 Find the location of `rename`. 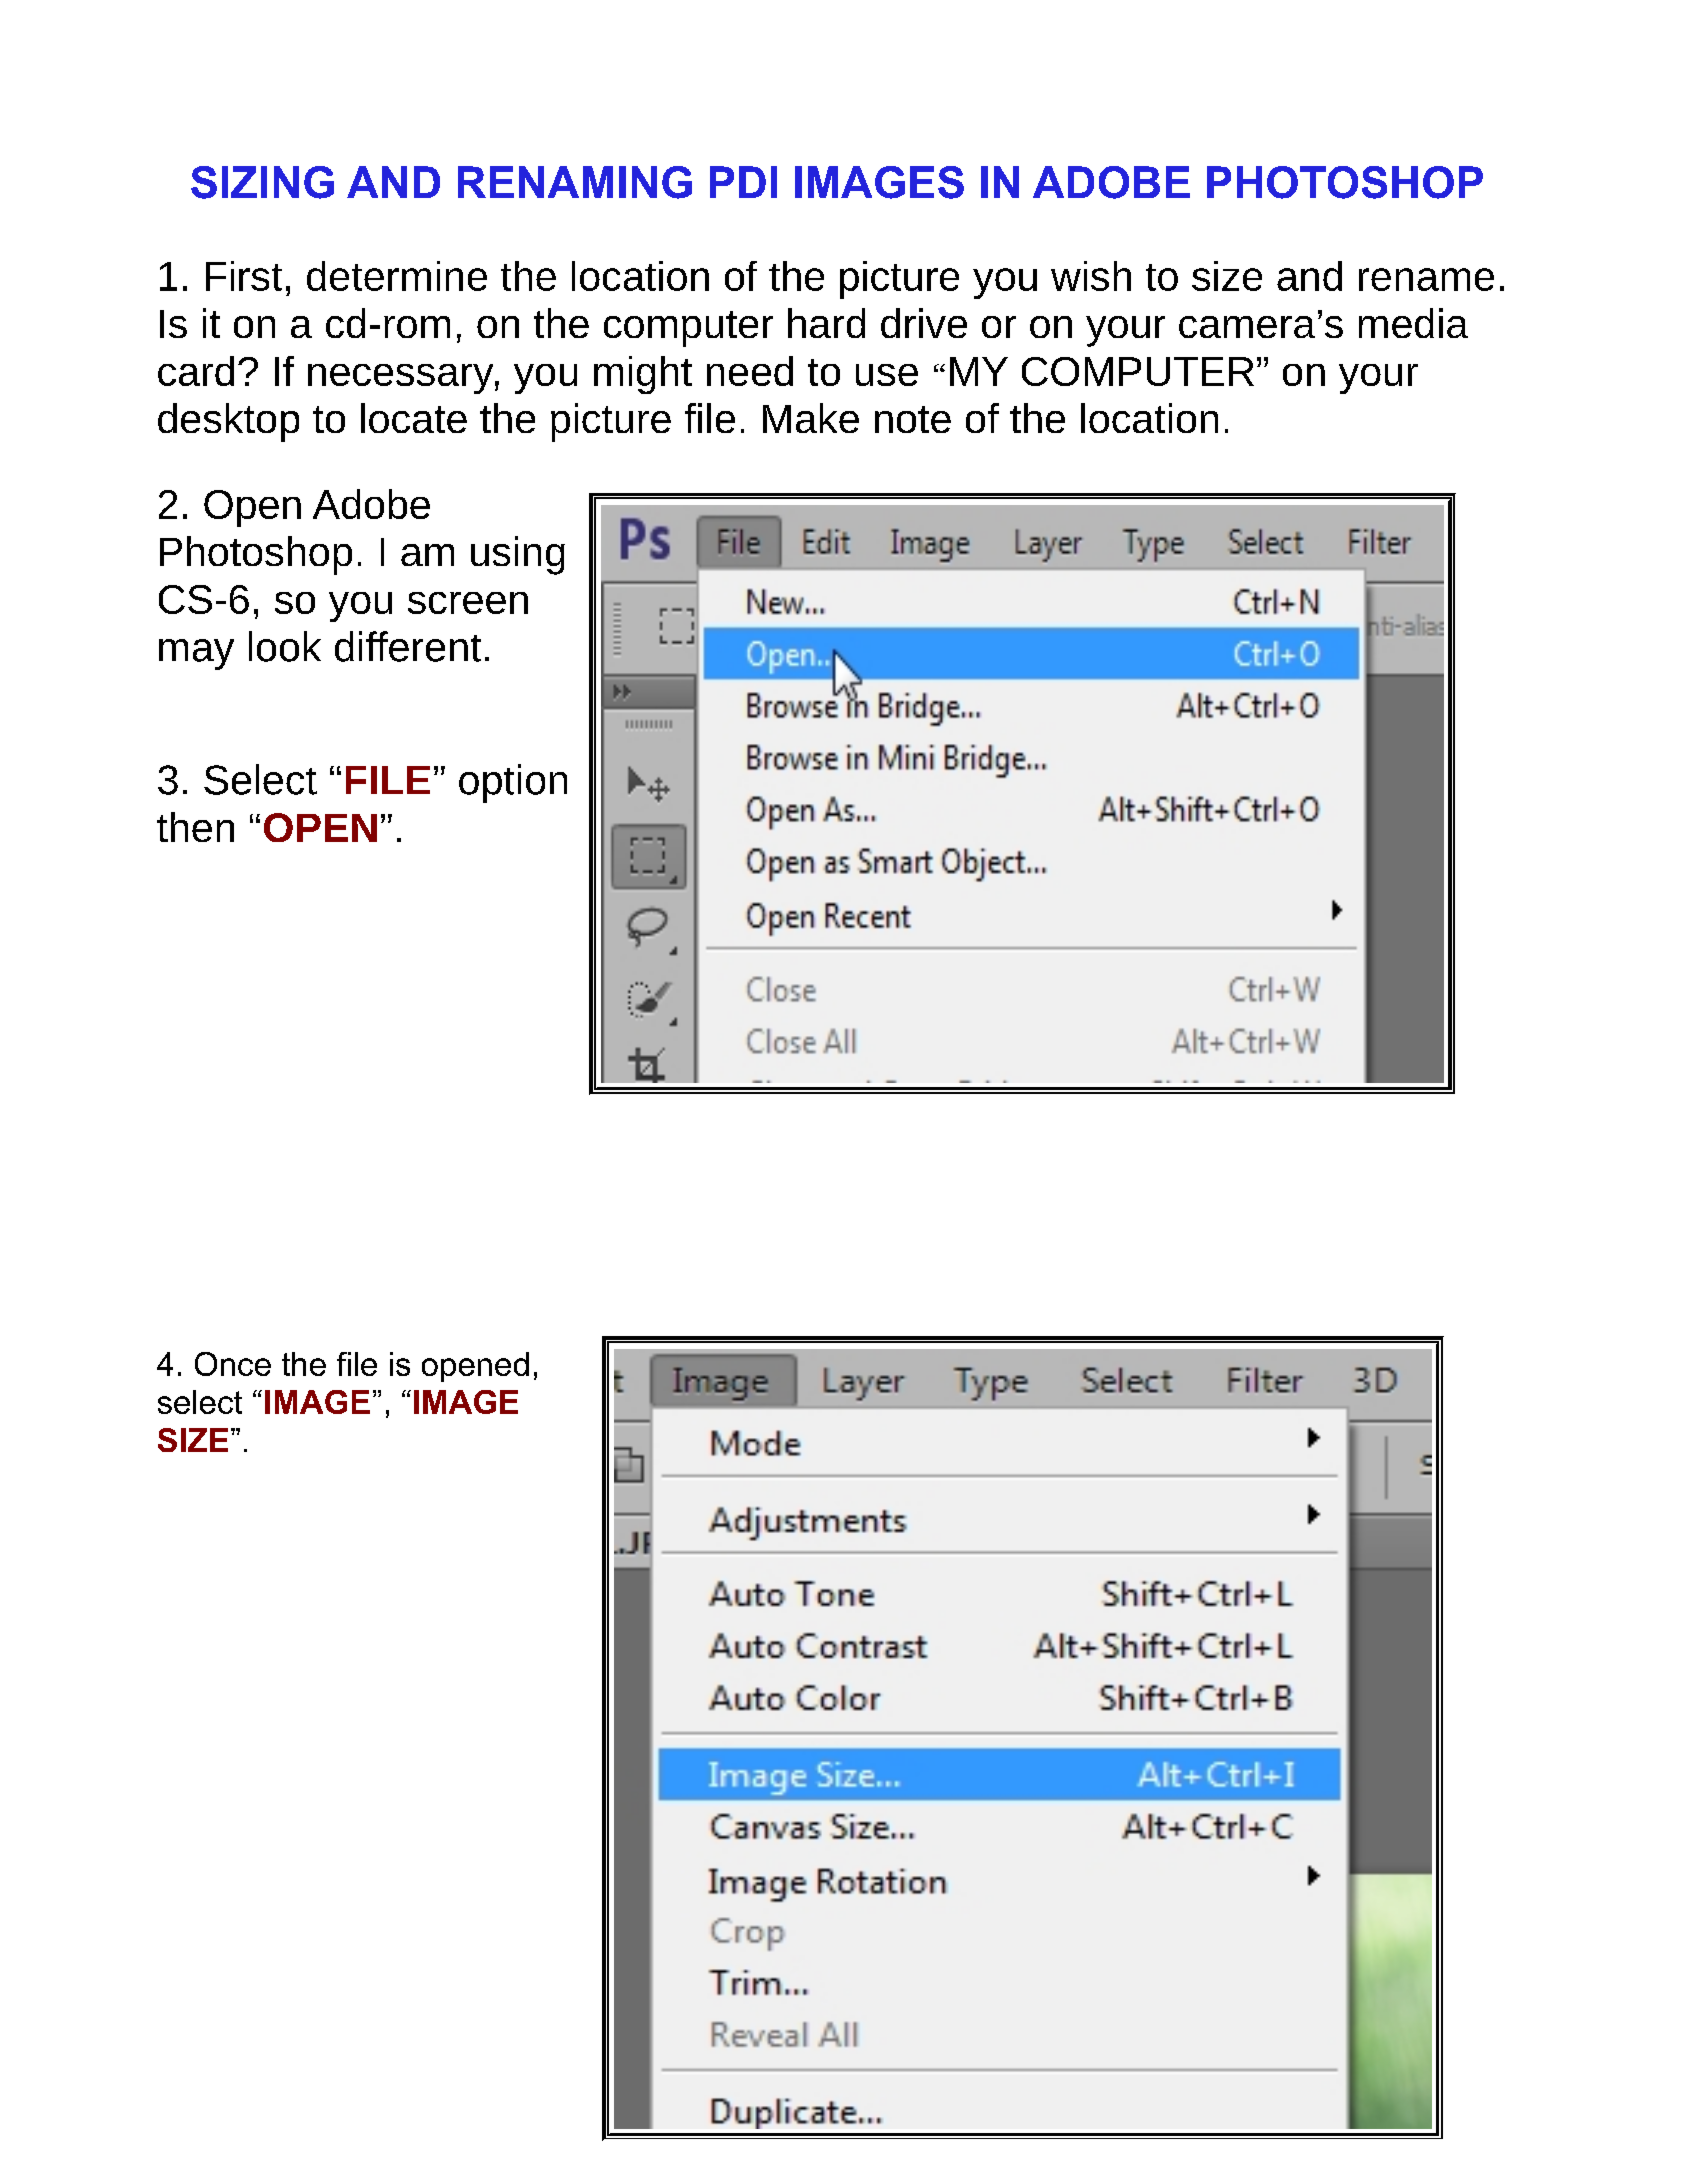

rename is located at coordinates (1426, 279).
